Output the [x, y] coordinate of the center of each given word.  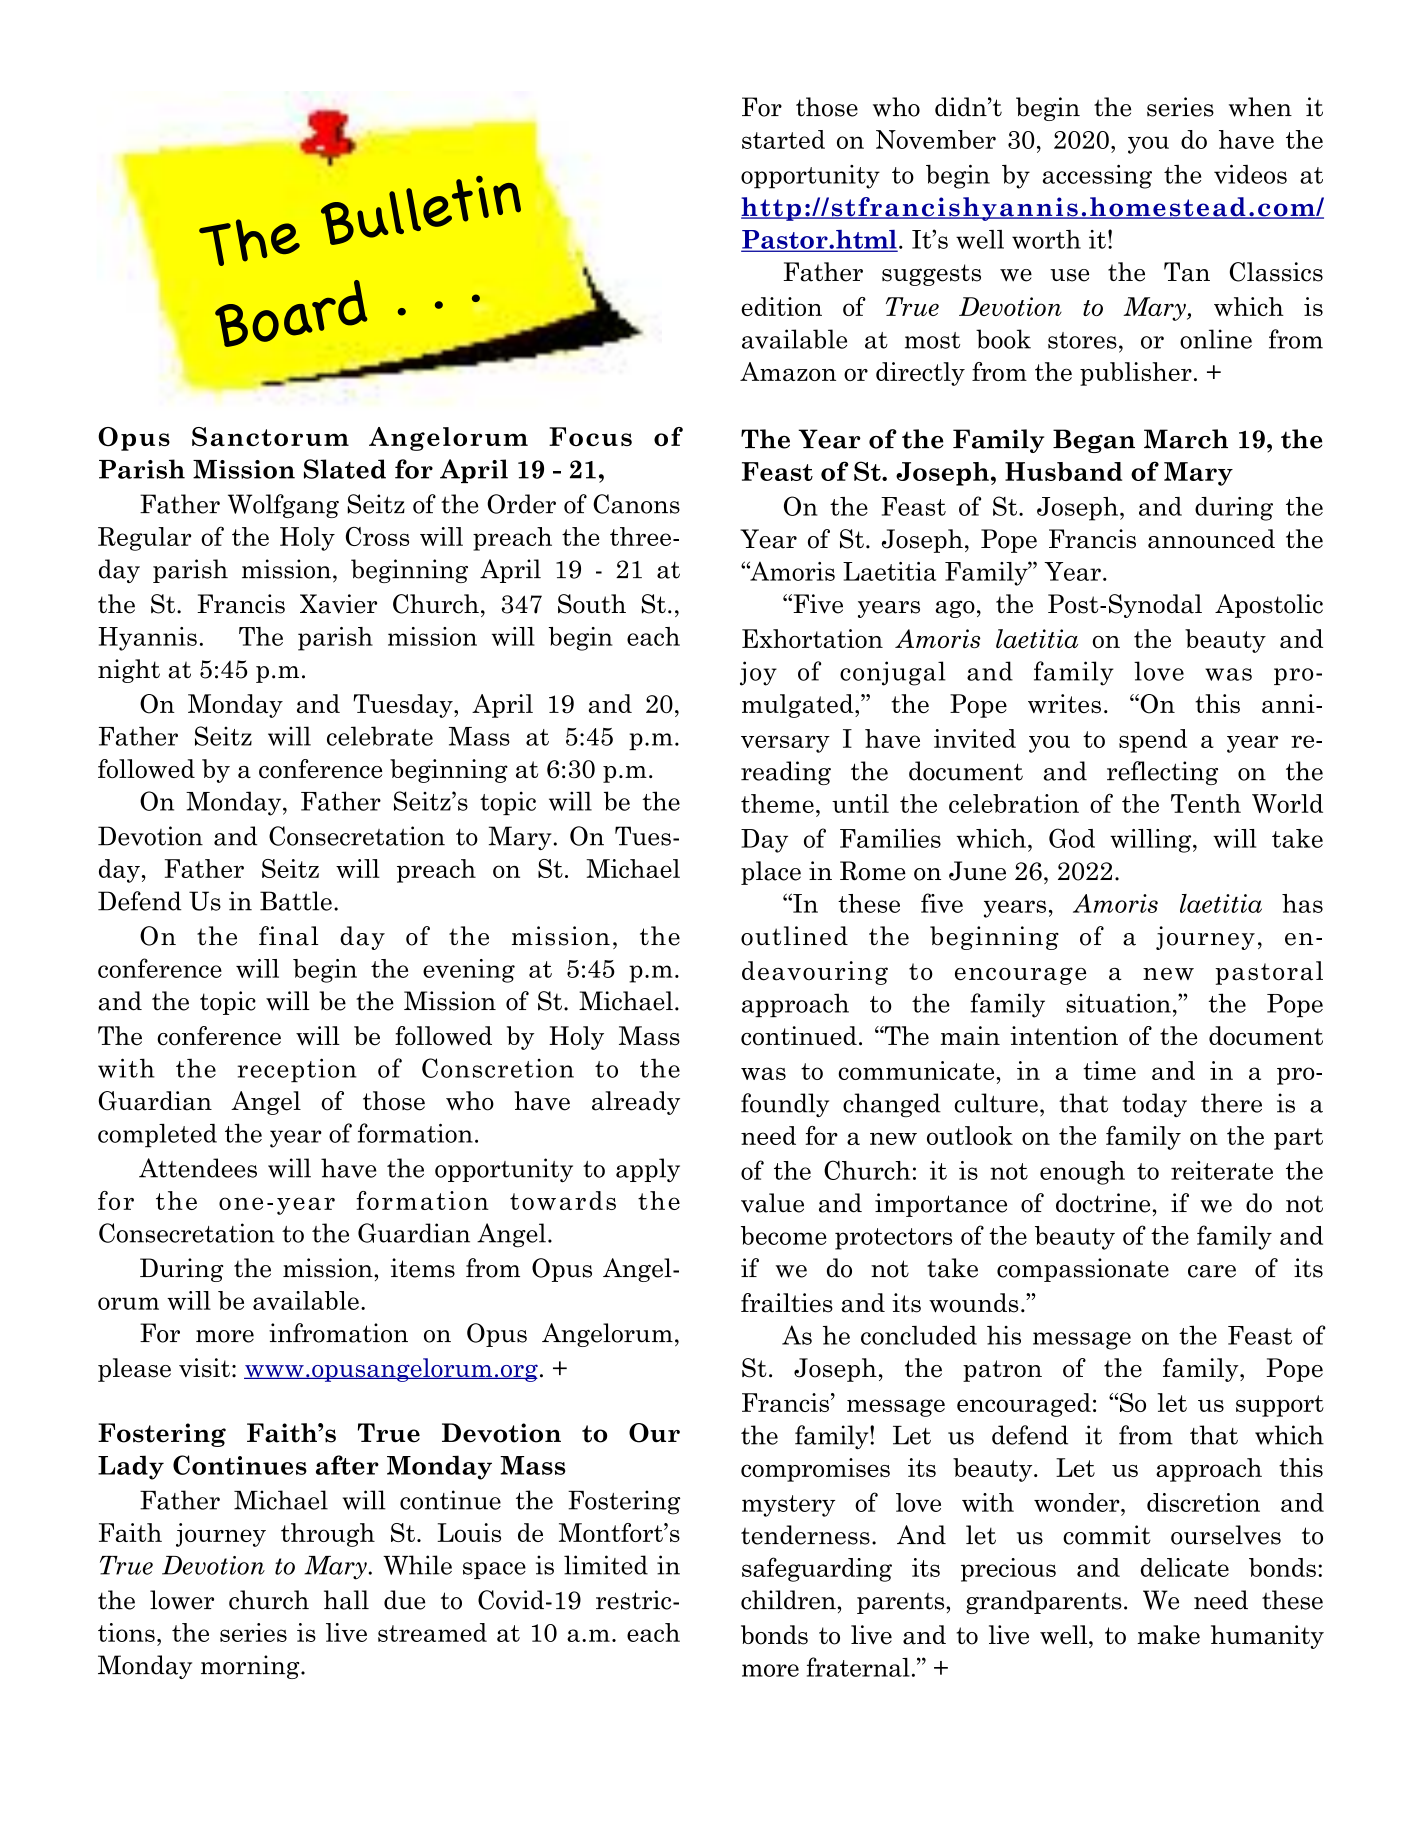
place [771, 873]
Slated [345, 469]
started [783, 139]
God [1072, 838]
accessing [1097, 177]
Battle [296, 901]
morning [251, 1667]
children [788, 1600]
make [1168, 1635]
